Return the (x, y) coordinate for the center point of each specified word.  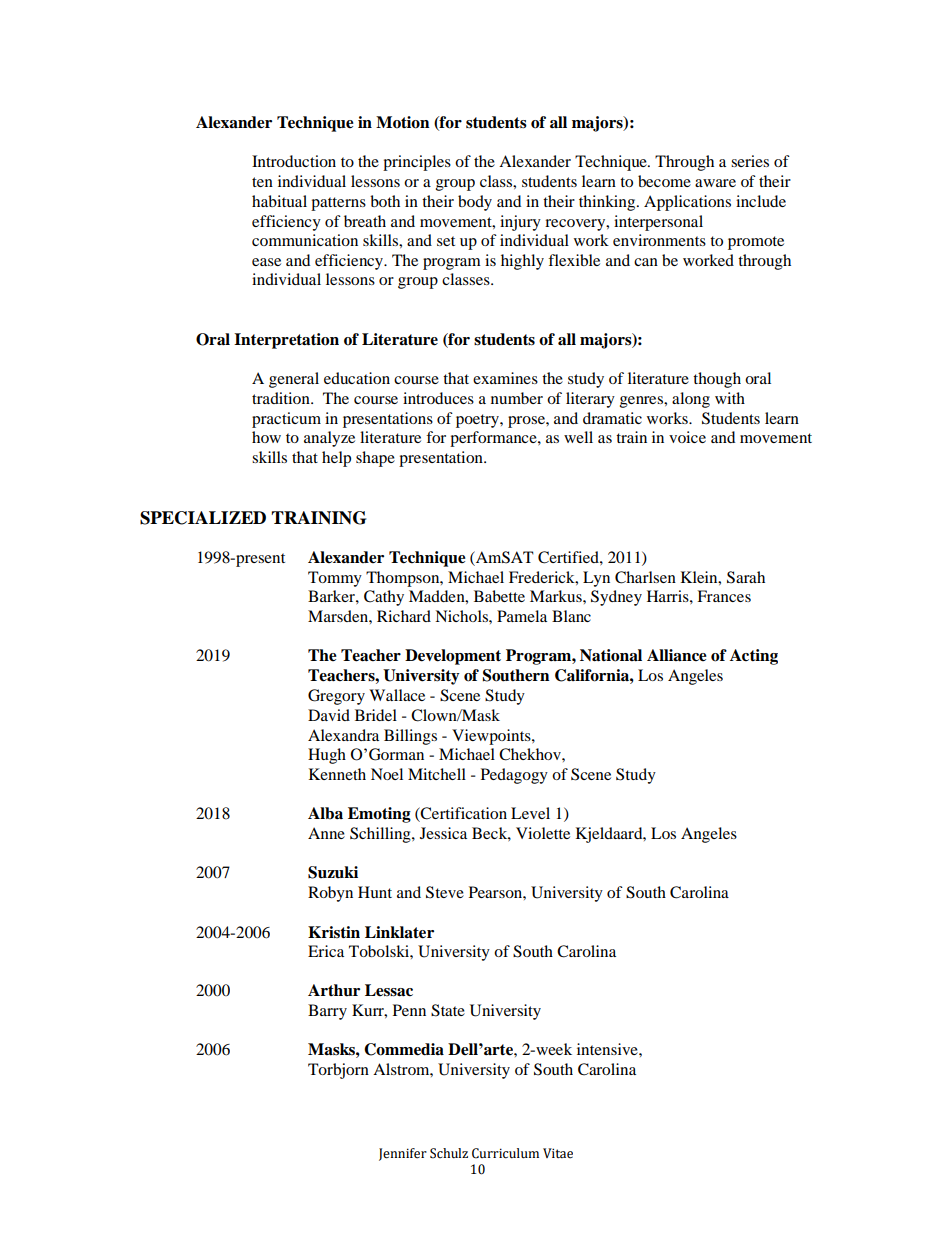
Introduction (294, 161)
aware (715, 183)
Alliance (677, 655)
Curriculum (505, 1153)
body (475, 203)
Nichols (462, 616)
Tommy (335, 579)
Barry (327, 1012)
